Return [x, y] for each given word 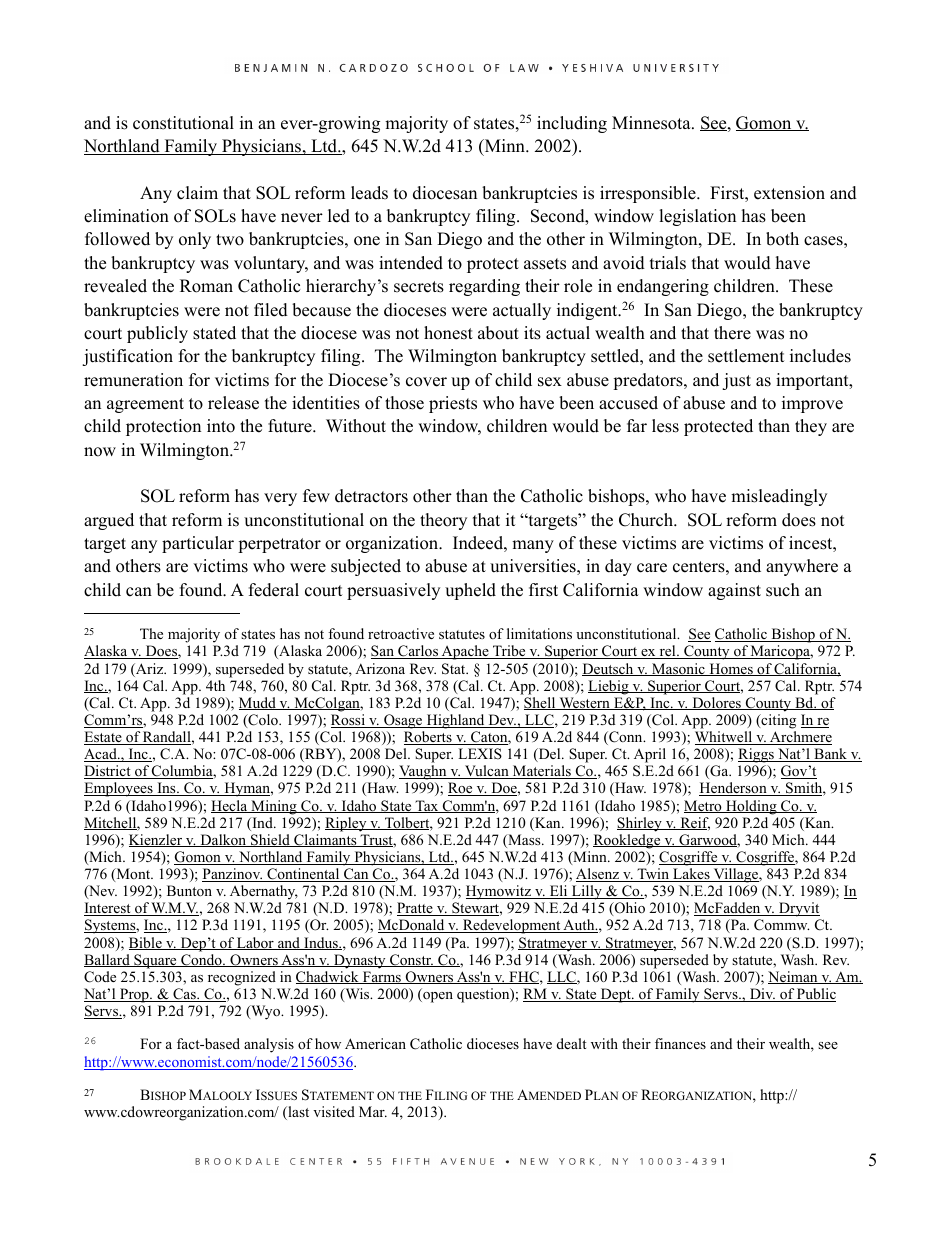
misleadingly [779, 497]
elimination [126, 216]
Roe [461, 789]
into [221, 426]
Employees [119, 789]
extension [789, 193]
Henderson [734, 789]
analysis [269, 1045]
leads [369, 193]
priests [453, 404]
